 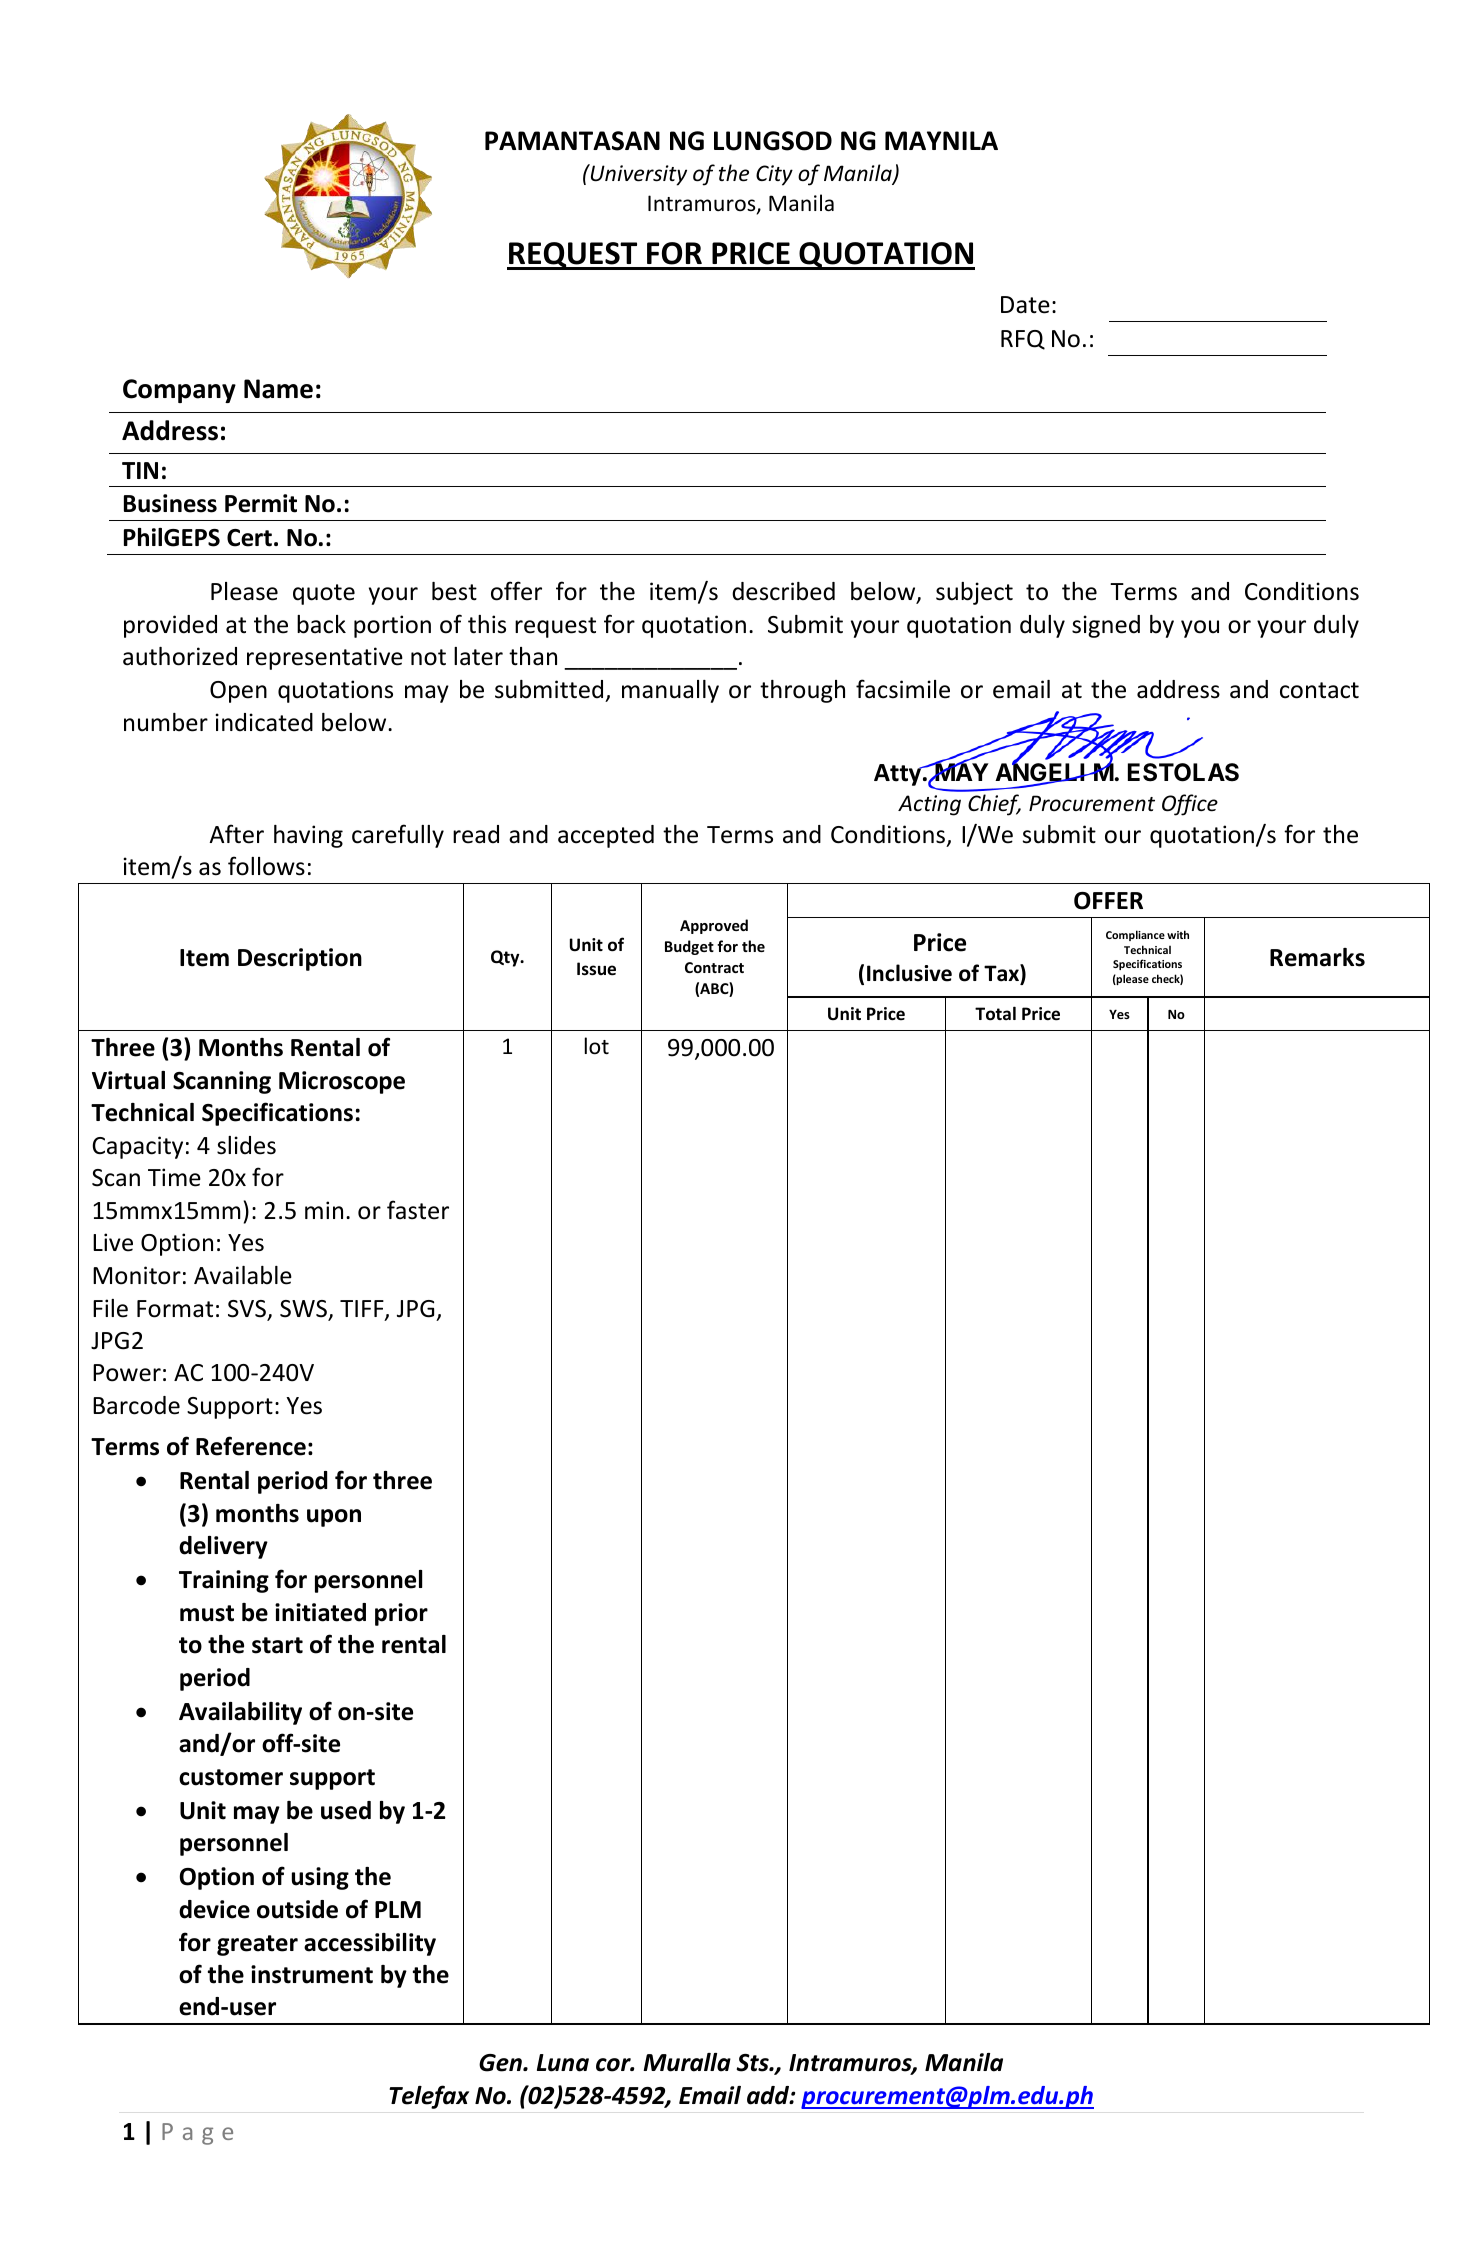 I want to click on instrument, so click(x=312, y=1974).
